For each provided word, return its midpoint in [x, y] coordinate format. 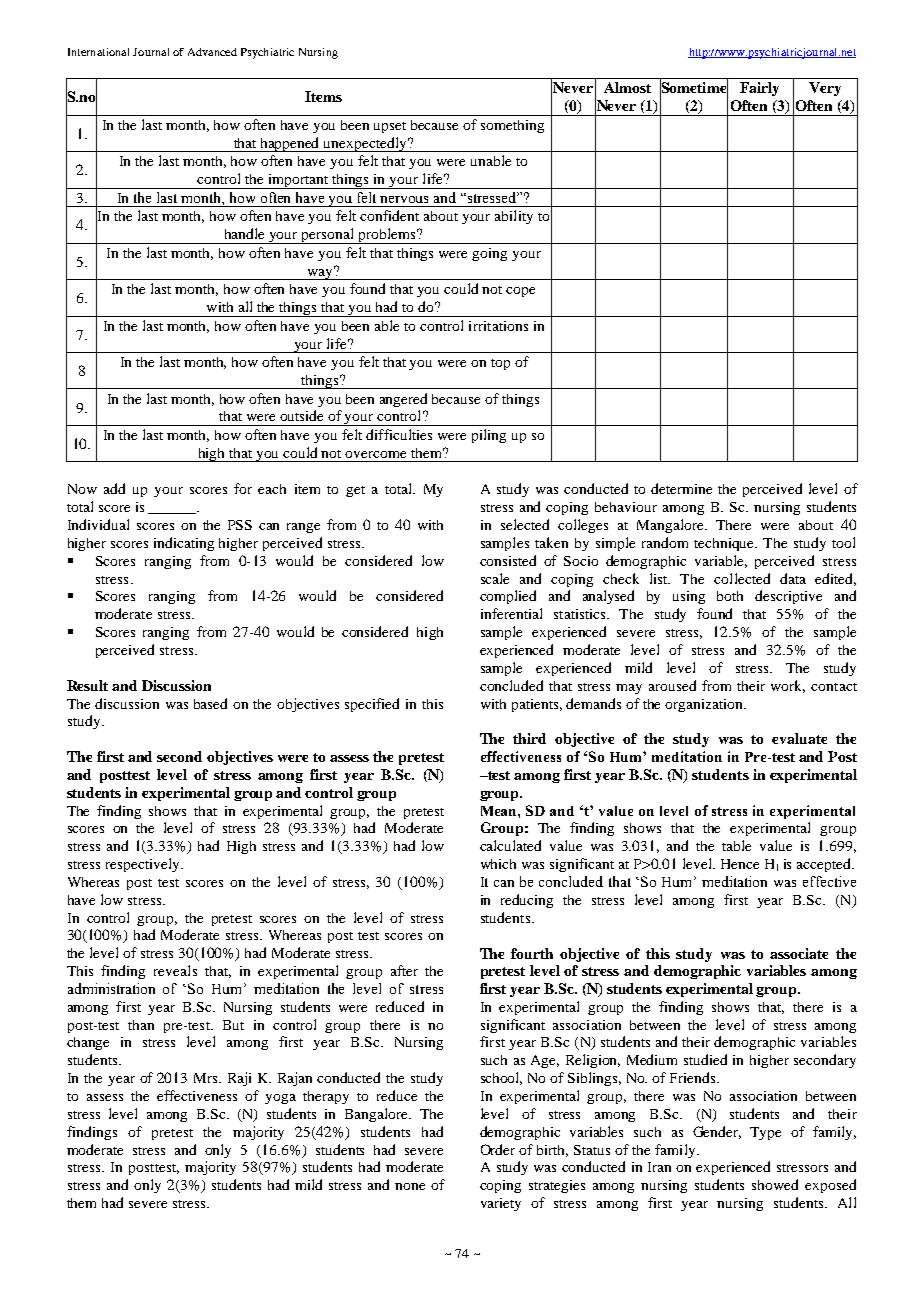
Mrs [207, 1078]
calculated [510, 845]
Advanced [212, 52]
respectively [144, 865]
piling [489, 436]
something [512, 126]
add [114, 488]
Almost [627, 87]
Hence [740, 864]
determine [681, 488]
